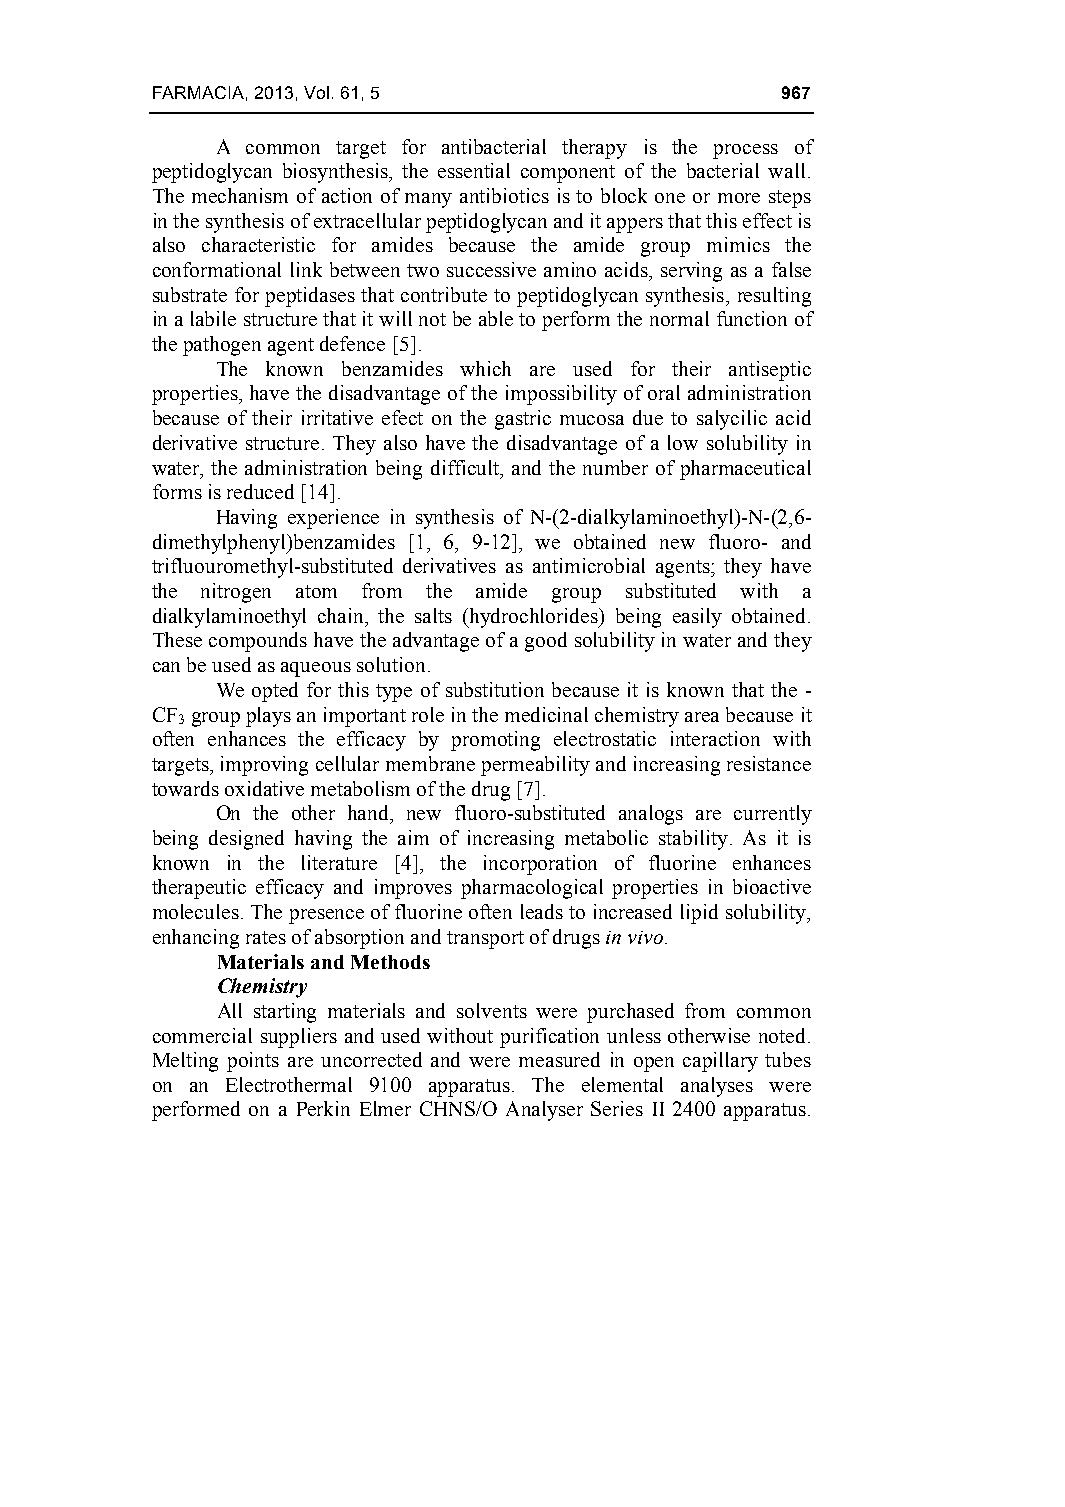  What do you see at coordinates (433, 615) in the screenshot?
I see `salts` at bounding box center [433, 615].
